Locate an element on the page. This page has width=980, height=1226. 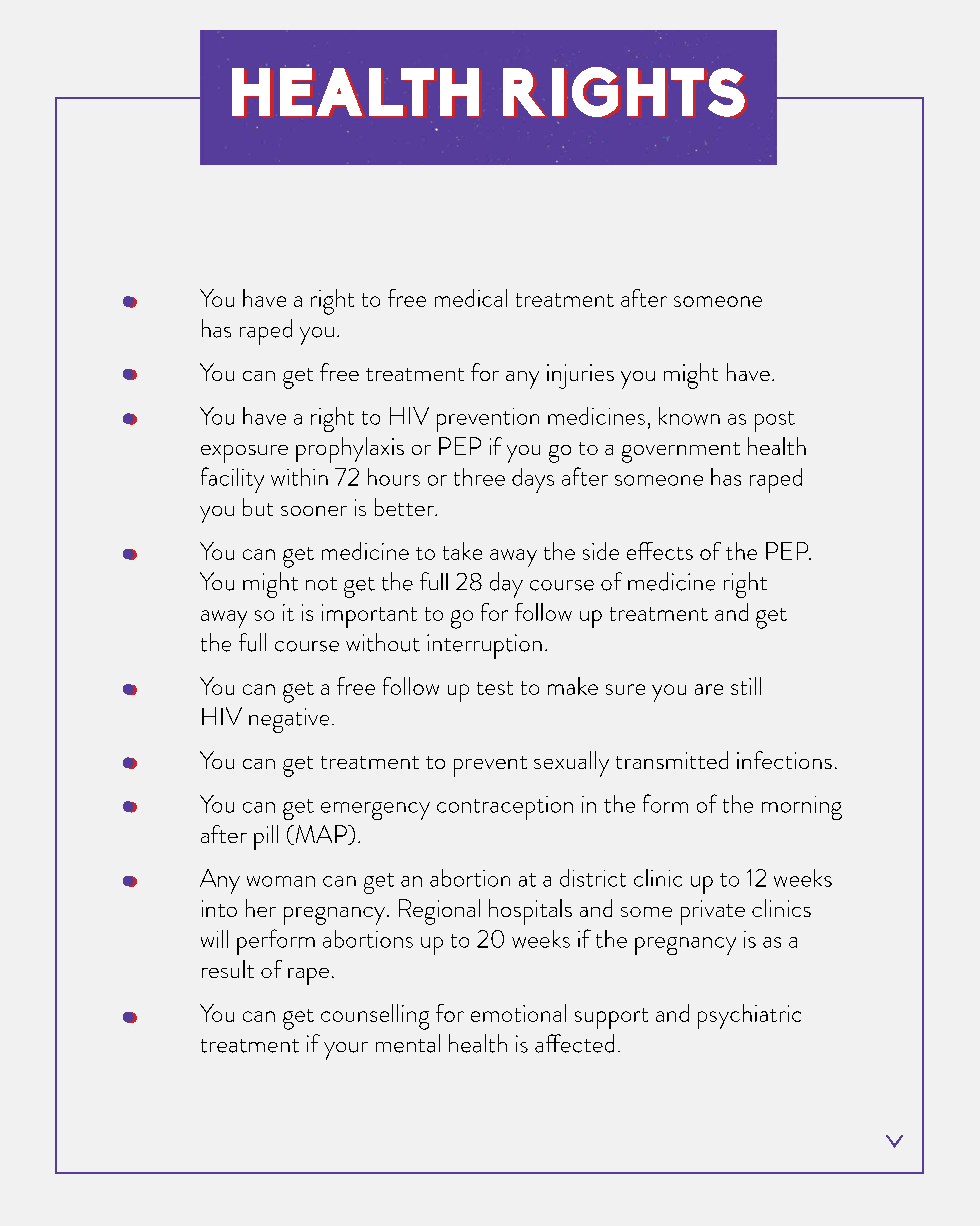
still is located at coordinates (746, 686).
